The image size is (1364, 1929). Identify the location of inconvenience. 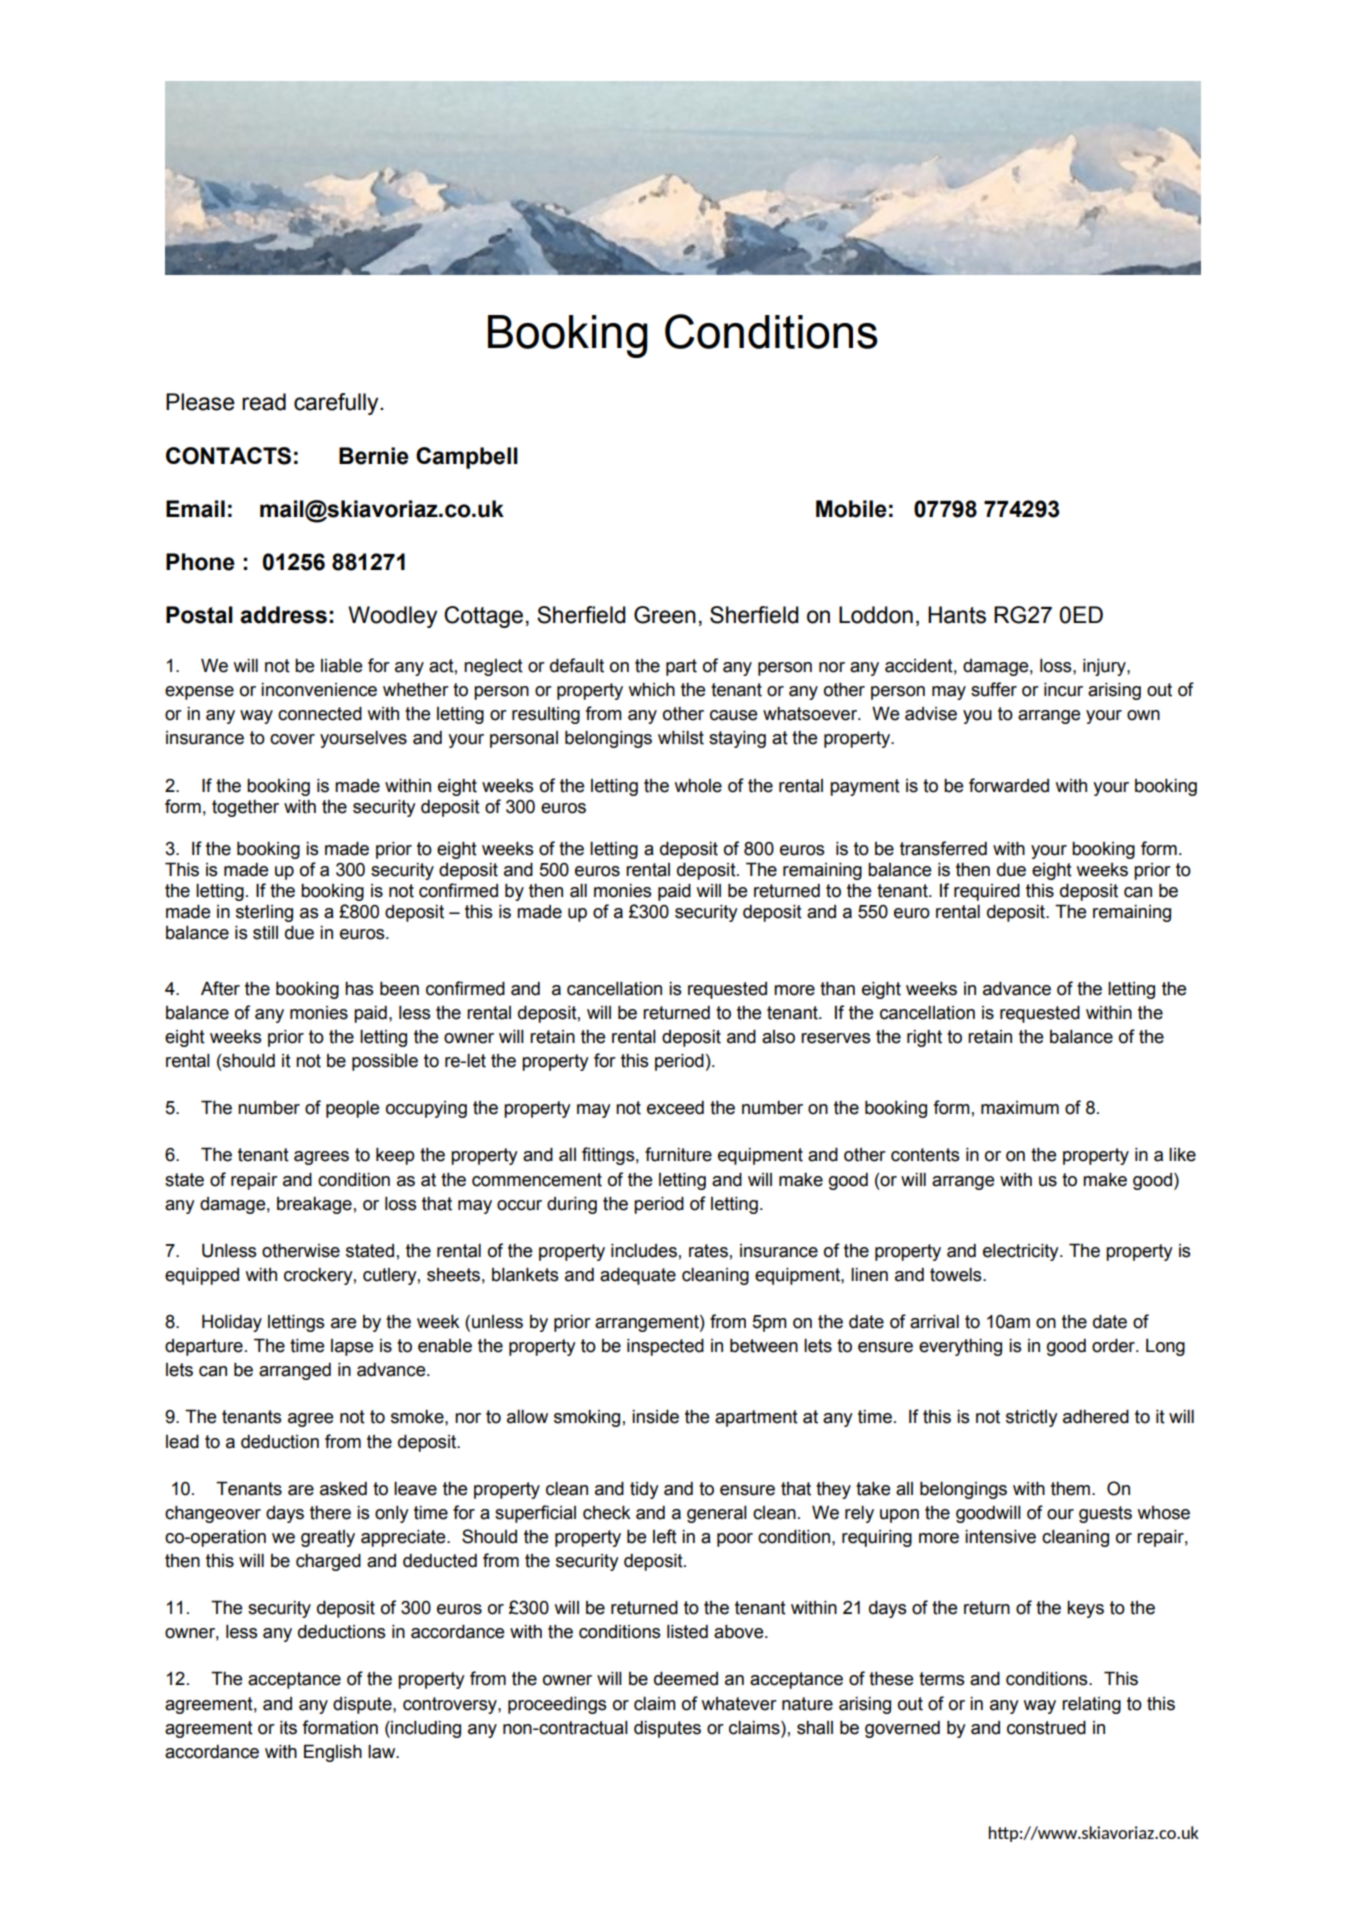
(319, 690).
